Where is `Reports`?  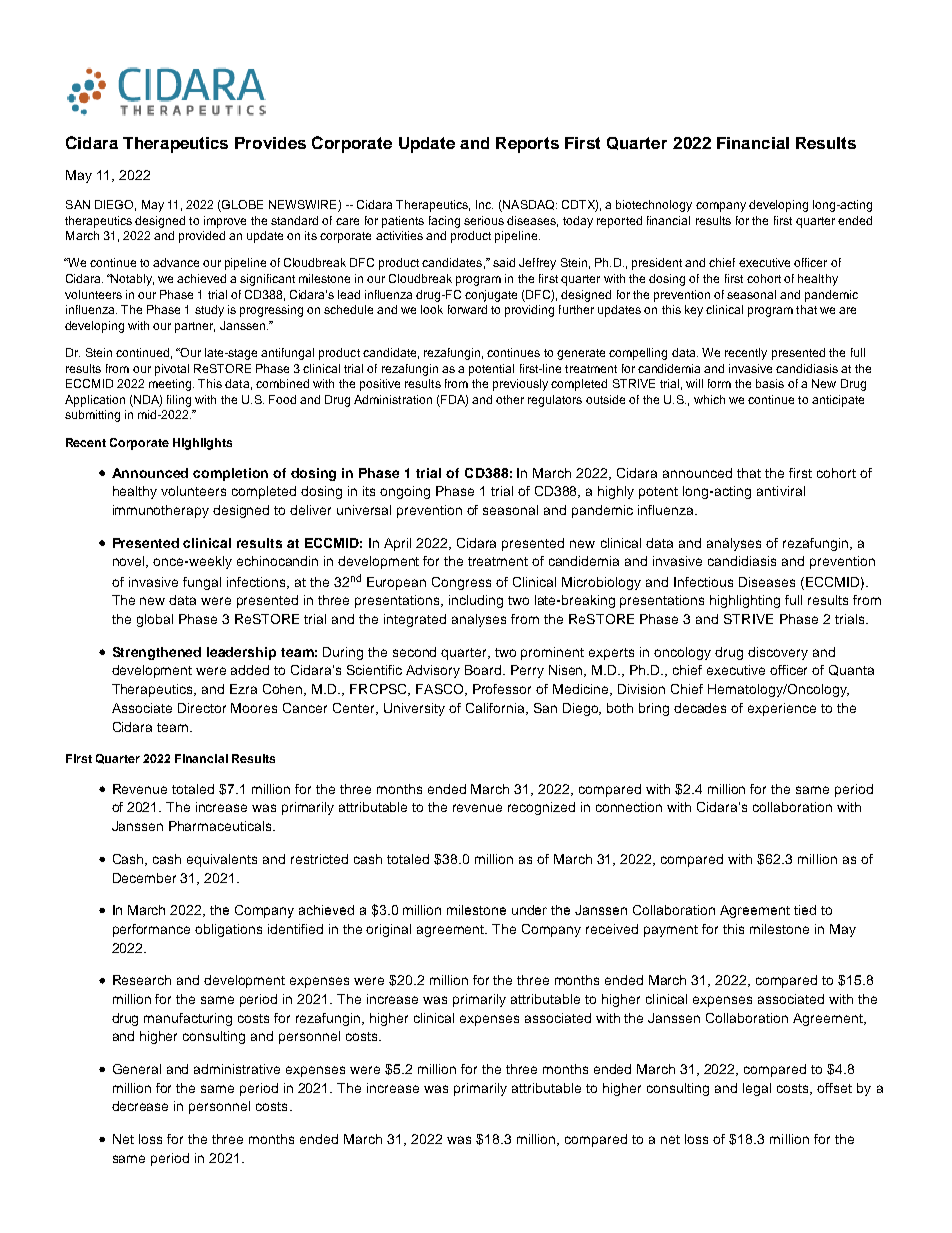
Reports is located at coordinates (527, 145).
